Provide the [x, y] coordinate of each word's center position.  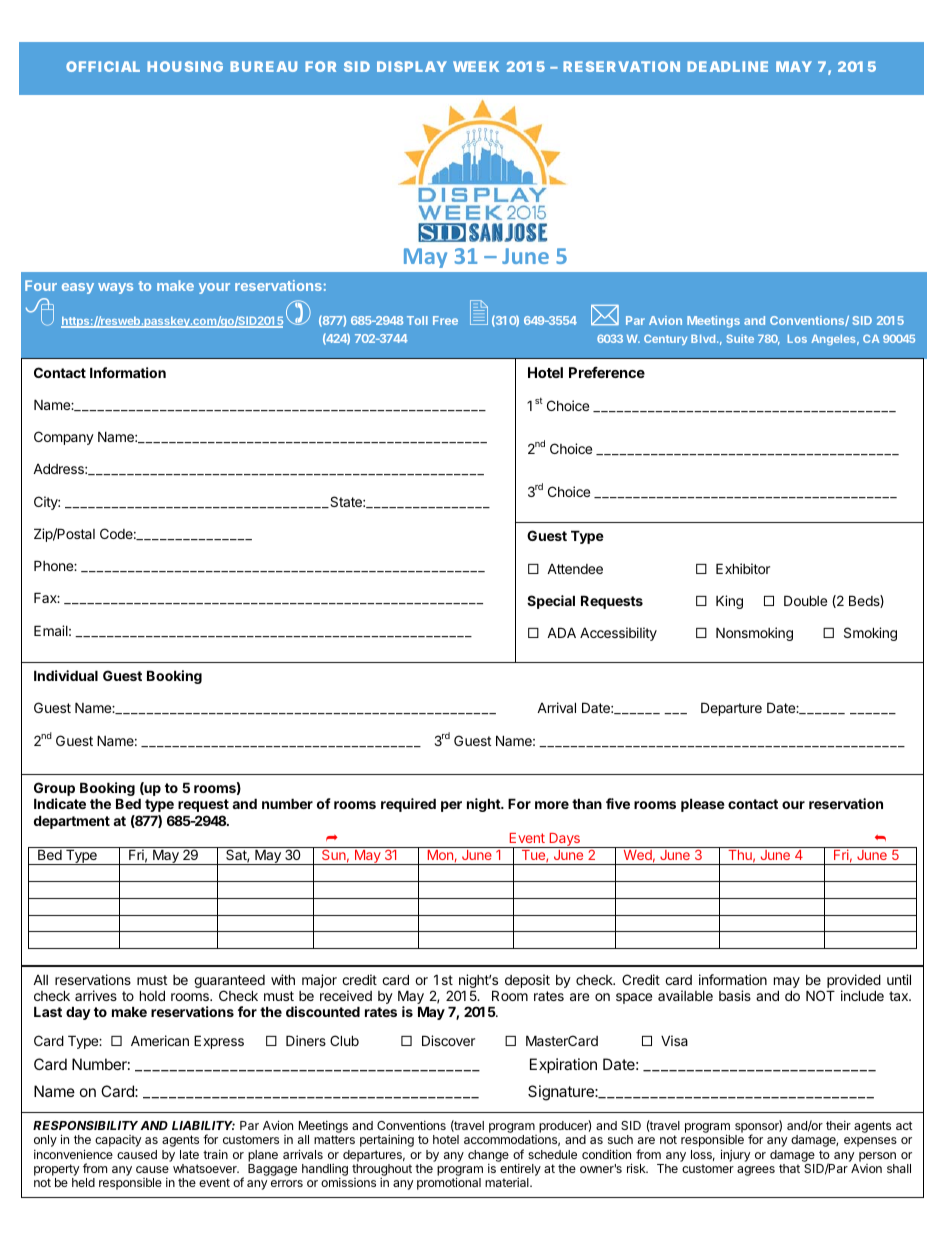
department [72, 822]
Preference [607, 372]
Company [64, 438]
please [703, 805]
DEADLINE [727, 66]
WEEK [476, 66]
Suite [740, 338]
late [189, 1154]
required [408, 805]
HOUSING [185, 66]
